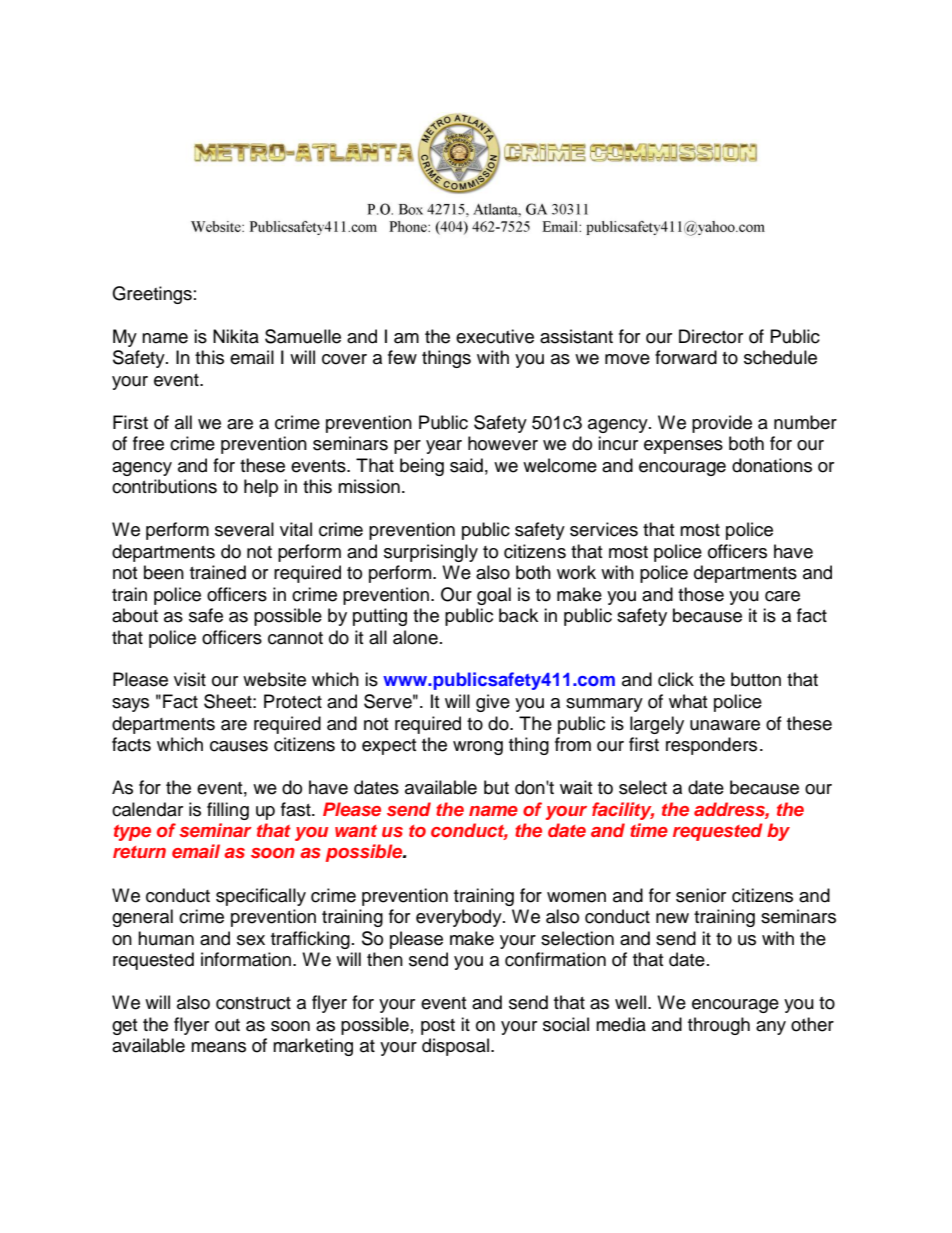 Image resolution: width=952 pixels, height=1233 pixels. I want to click on post, so click(438, 1027).
